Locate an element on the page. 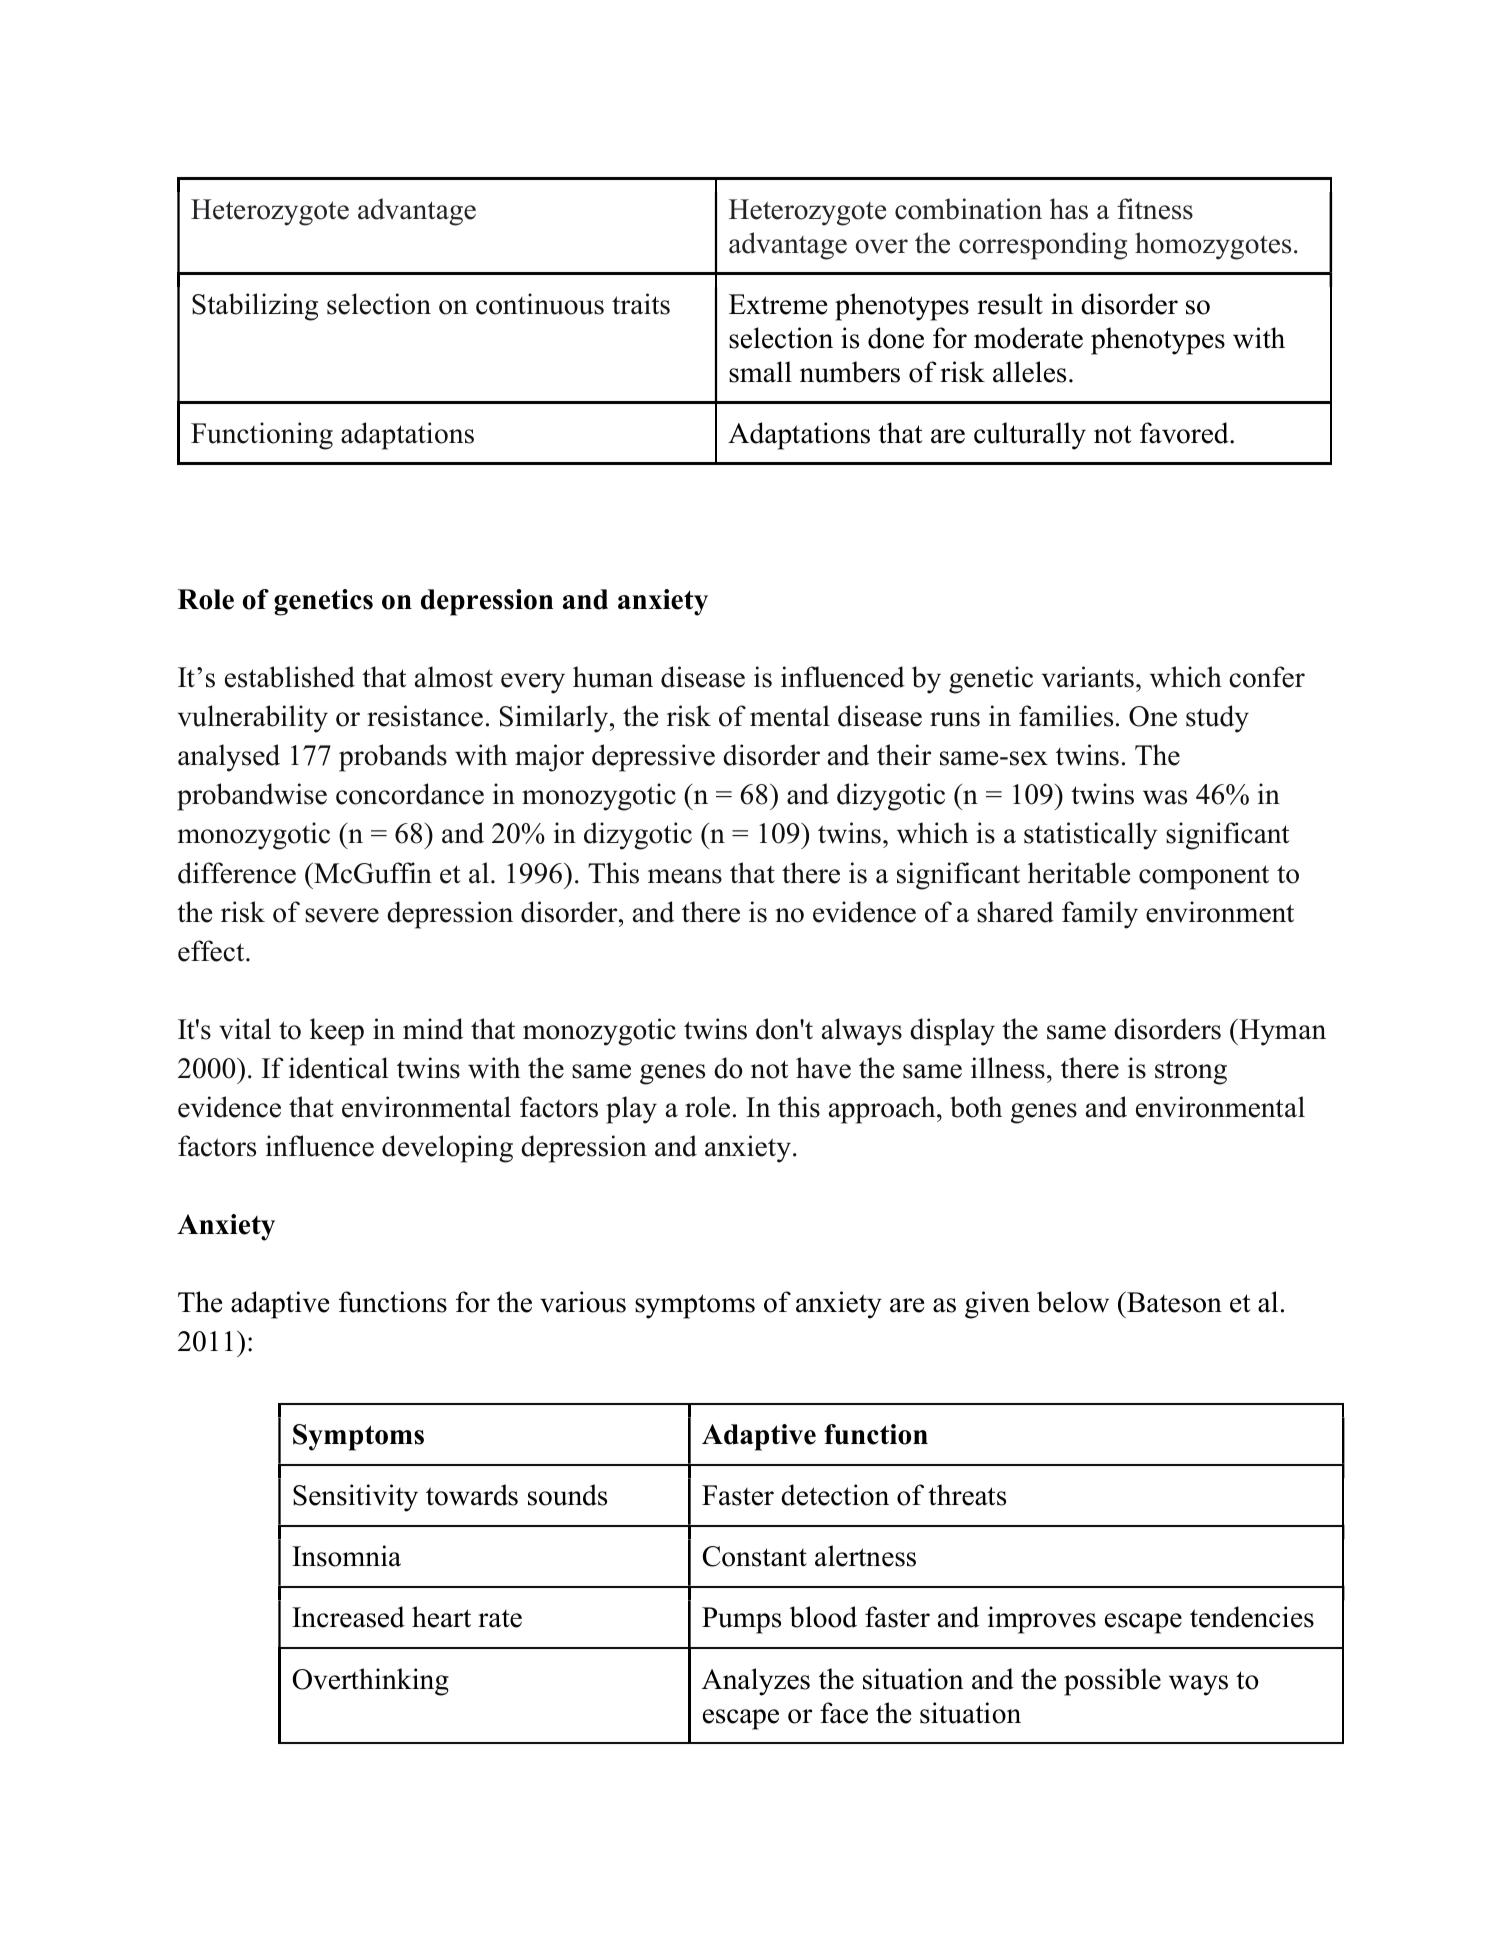  approach is located at coordinates (883, 1110).
